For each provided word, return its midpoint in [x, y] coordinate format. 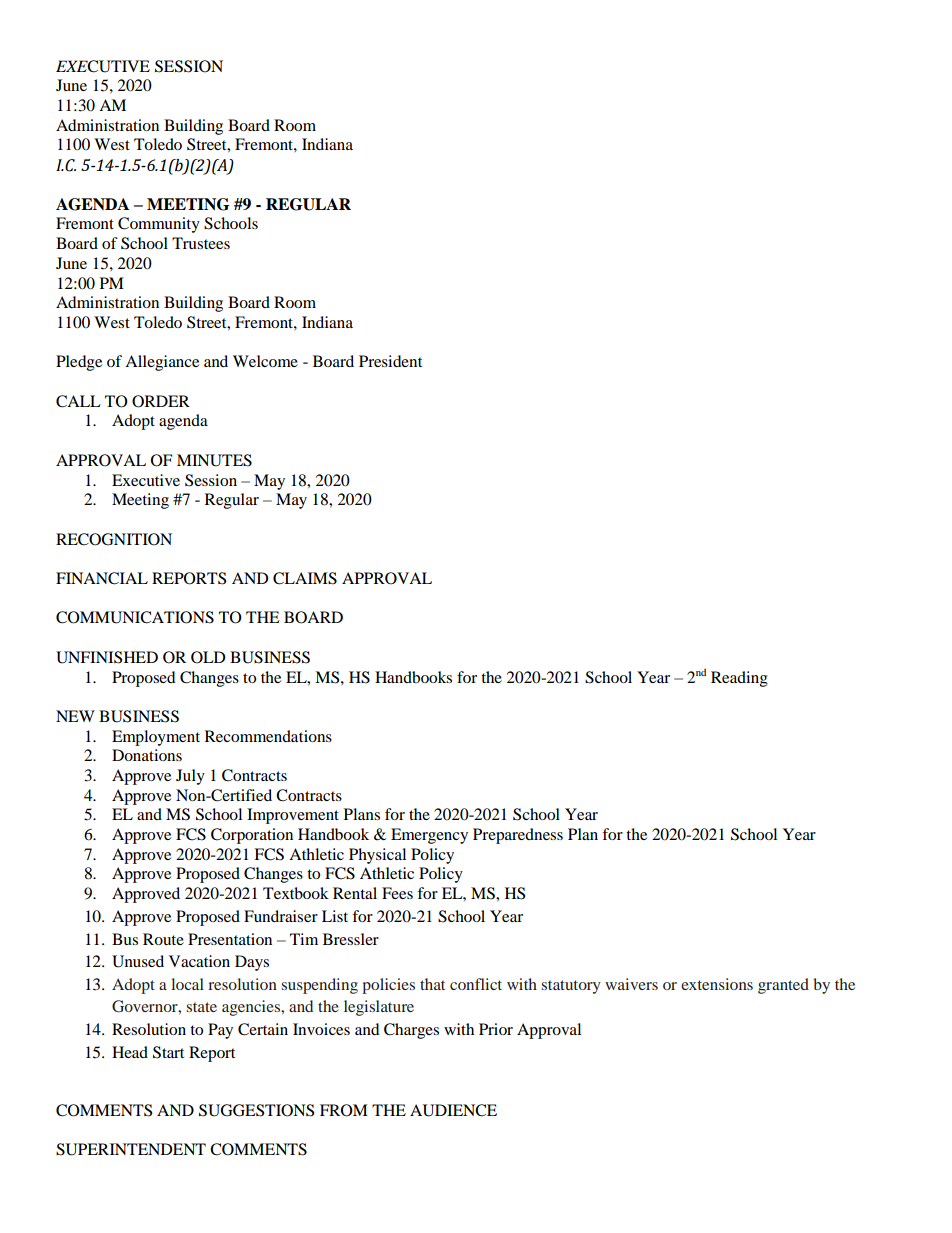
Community [159, 225]
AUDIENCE [453, 1110]
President [390, 361]
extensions [717, 984]
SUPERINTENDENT [131, 1149]
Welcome [265, 361]
